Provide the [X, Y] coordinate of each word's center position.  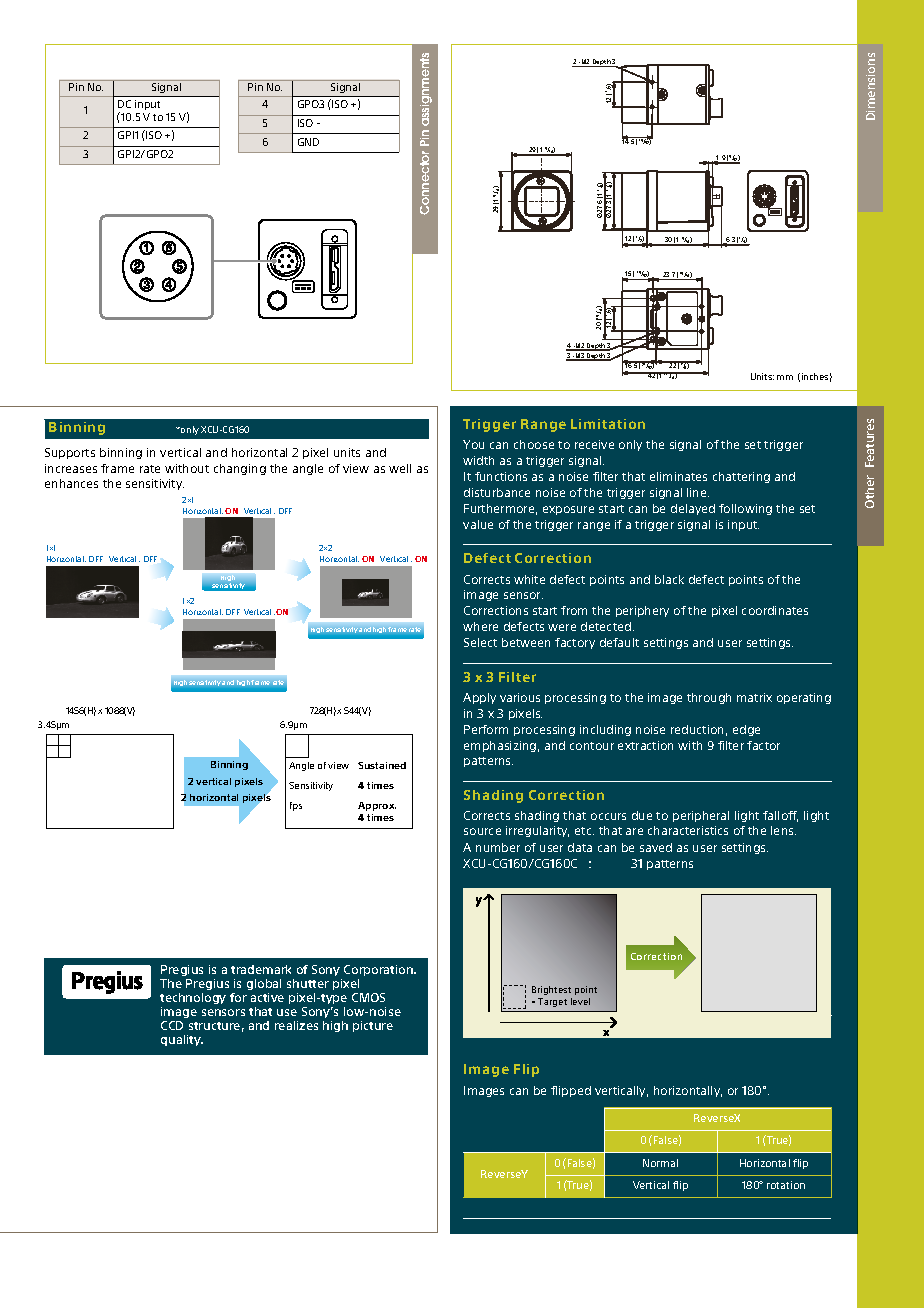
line [698, 492]
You [473, 444]
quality [182, 1040]
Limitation [608, 424]
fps [296, 806]
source [482, 831]
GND [308, 142]
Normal [660, 1163]
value [478, 524]
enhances [71, 483]
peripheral [701, 816]
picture [373, 1026]
